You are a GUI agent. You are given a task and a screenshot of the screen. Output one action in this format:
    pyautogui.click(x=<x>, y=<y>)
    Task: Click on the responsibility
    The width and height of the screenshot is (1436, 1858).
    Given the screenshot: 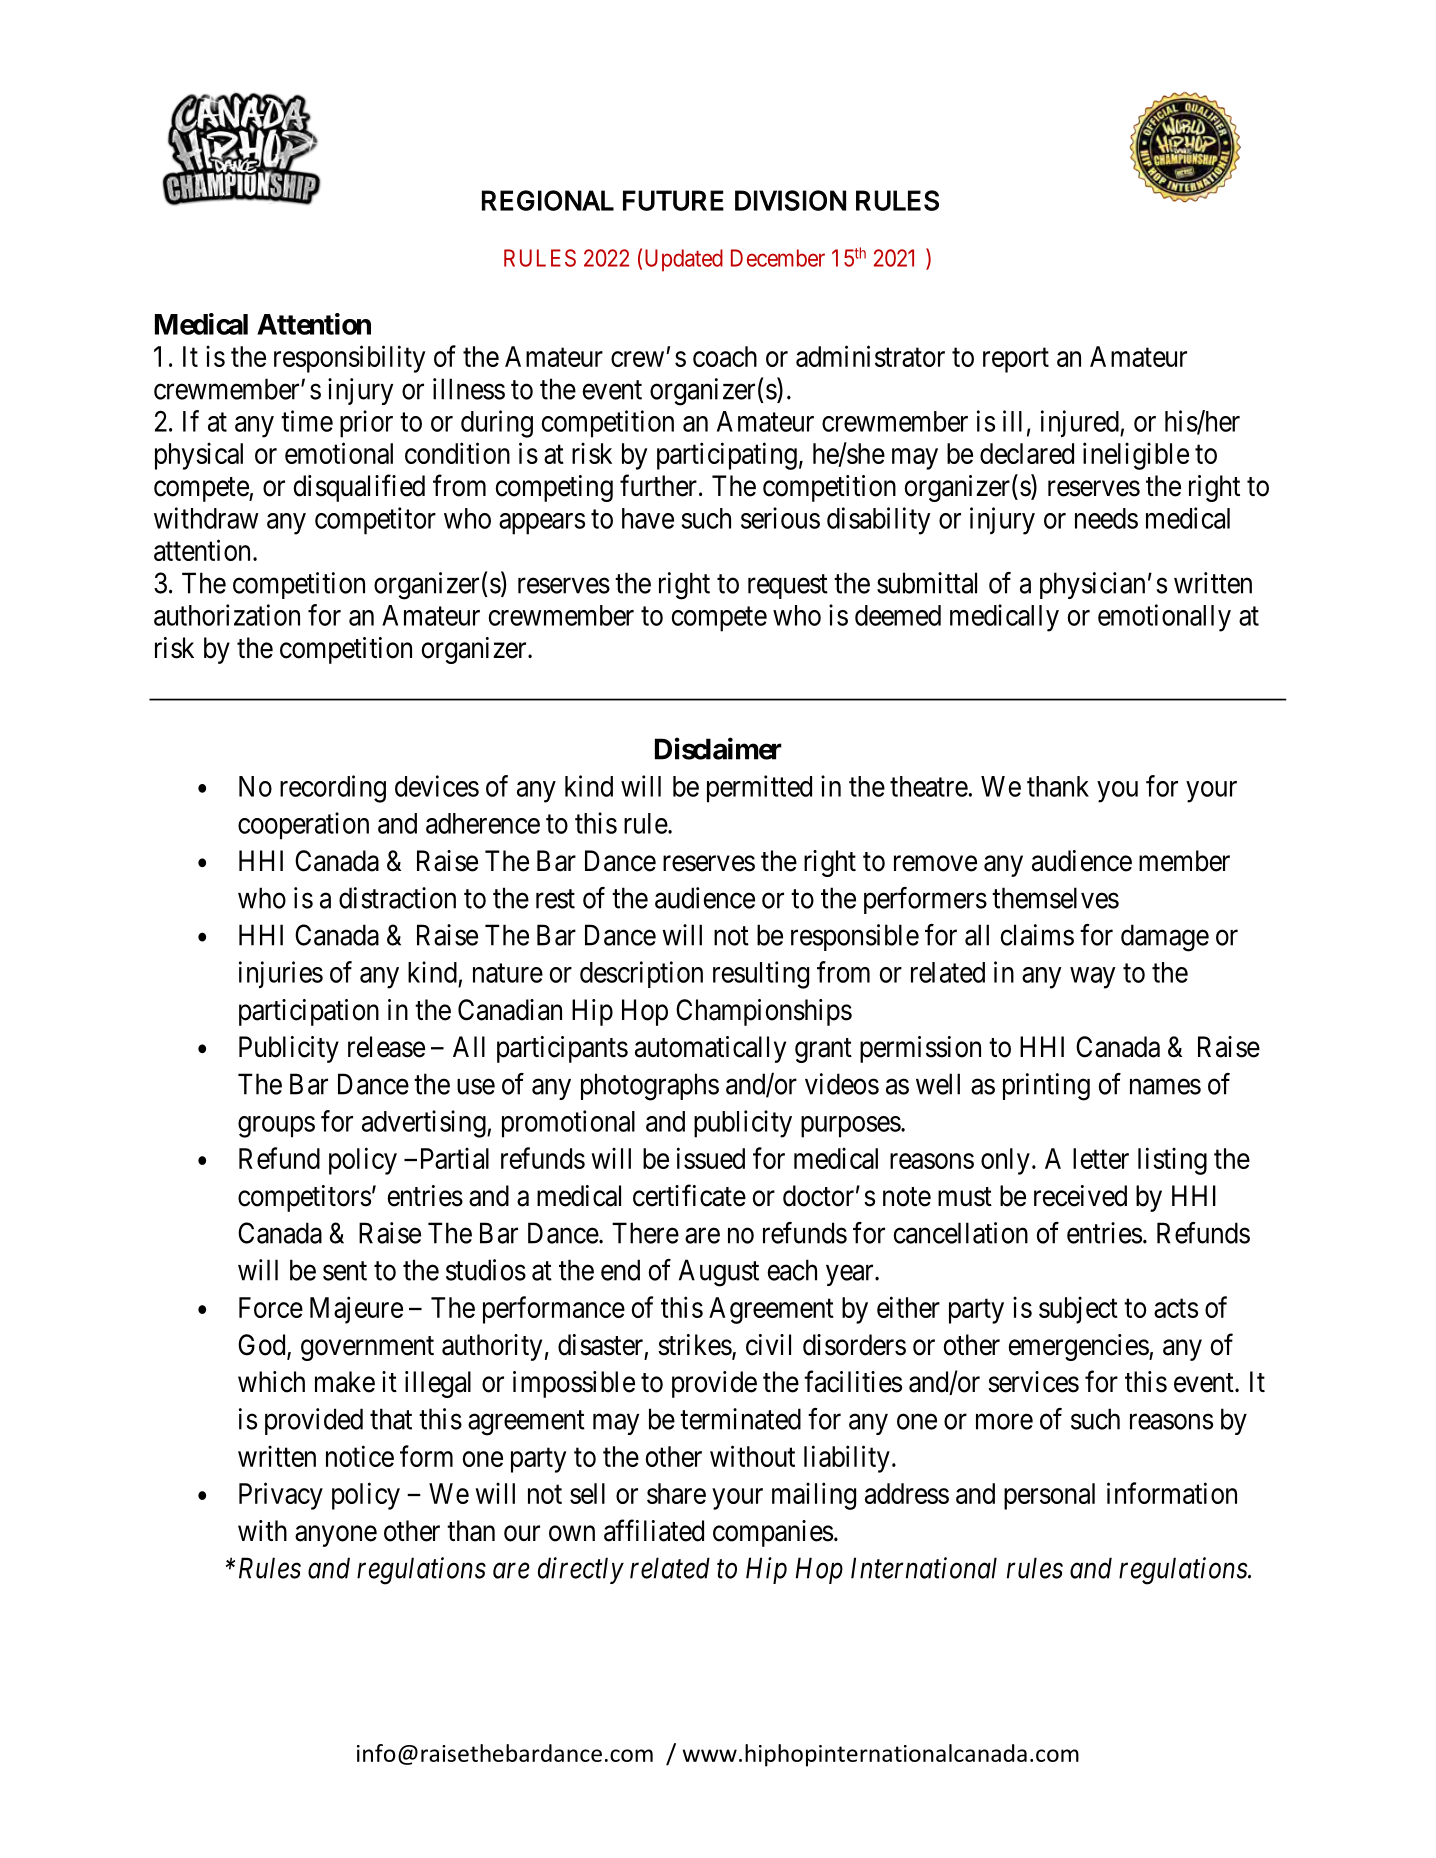 What is the action you would take?
    pyautogui.click(x=349, y=359)
